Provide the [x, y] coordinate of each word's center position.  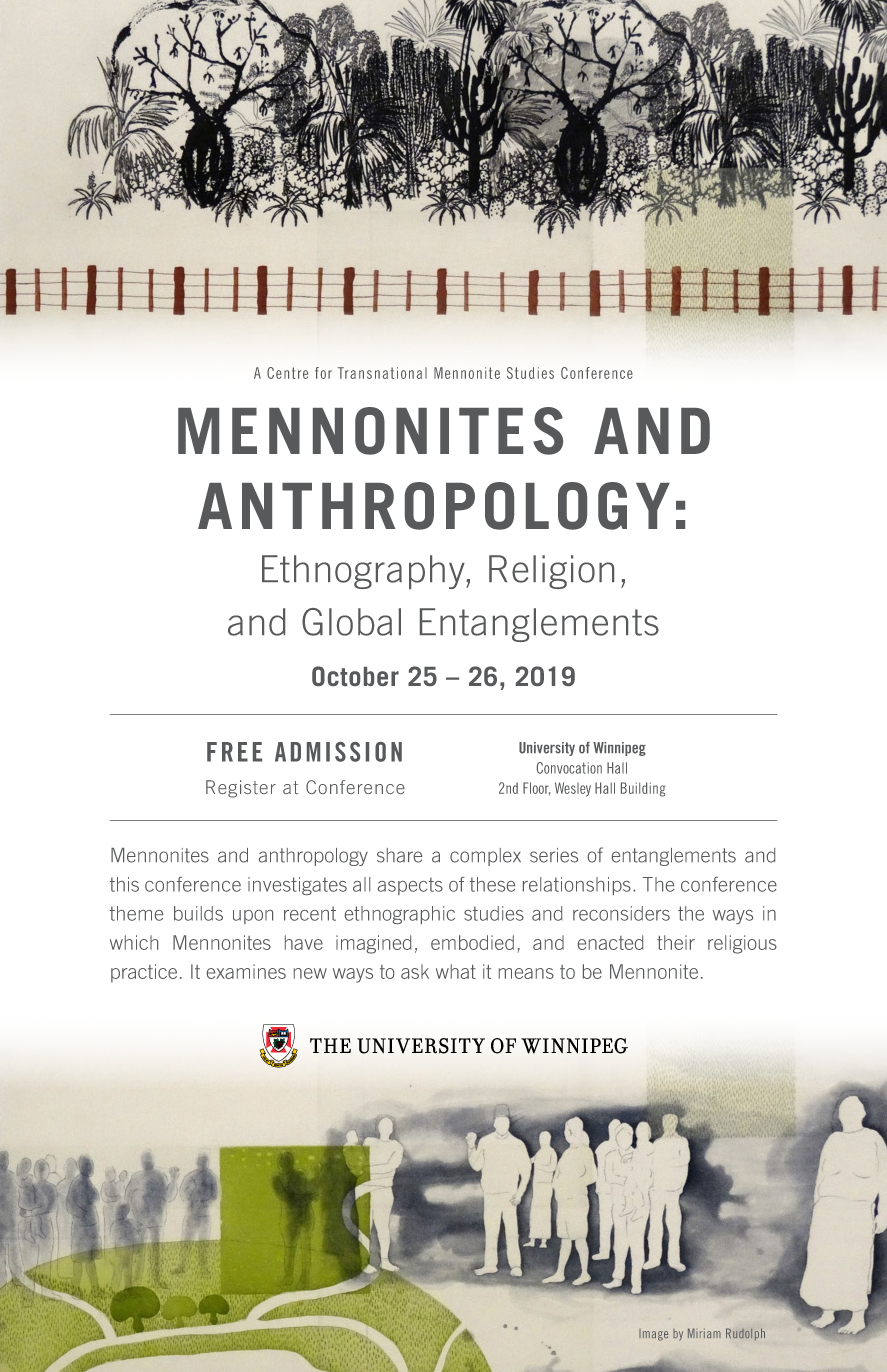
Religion [551, 572]
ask [415, 971]
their [676, 942]
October [355, 676]
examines [246, 971]
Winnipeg [619, 749]
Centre [287, 373]
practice [144, 973]
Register [241, 789]
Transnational [382, 373]
